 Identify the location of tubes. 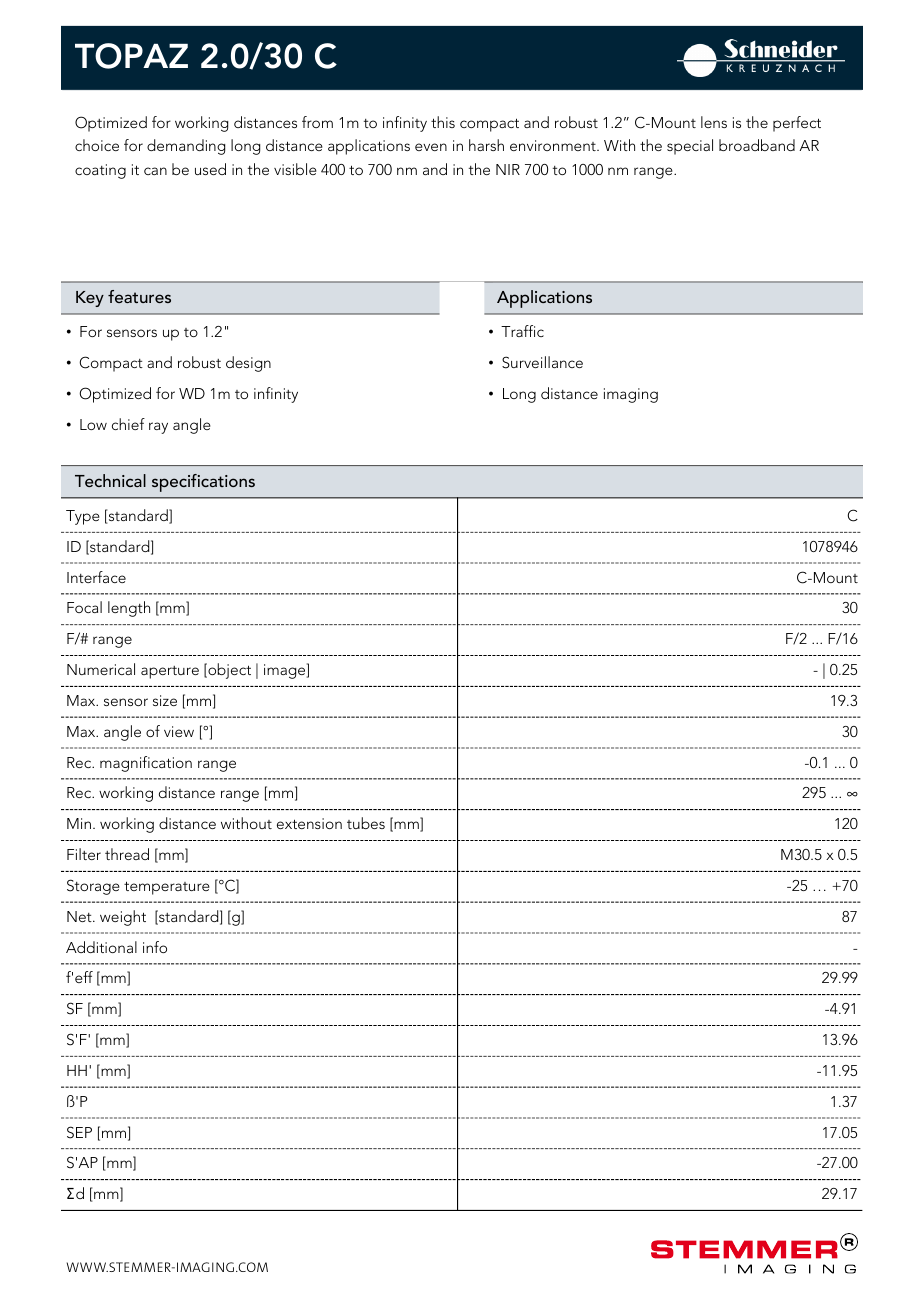
(366, 823).
